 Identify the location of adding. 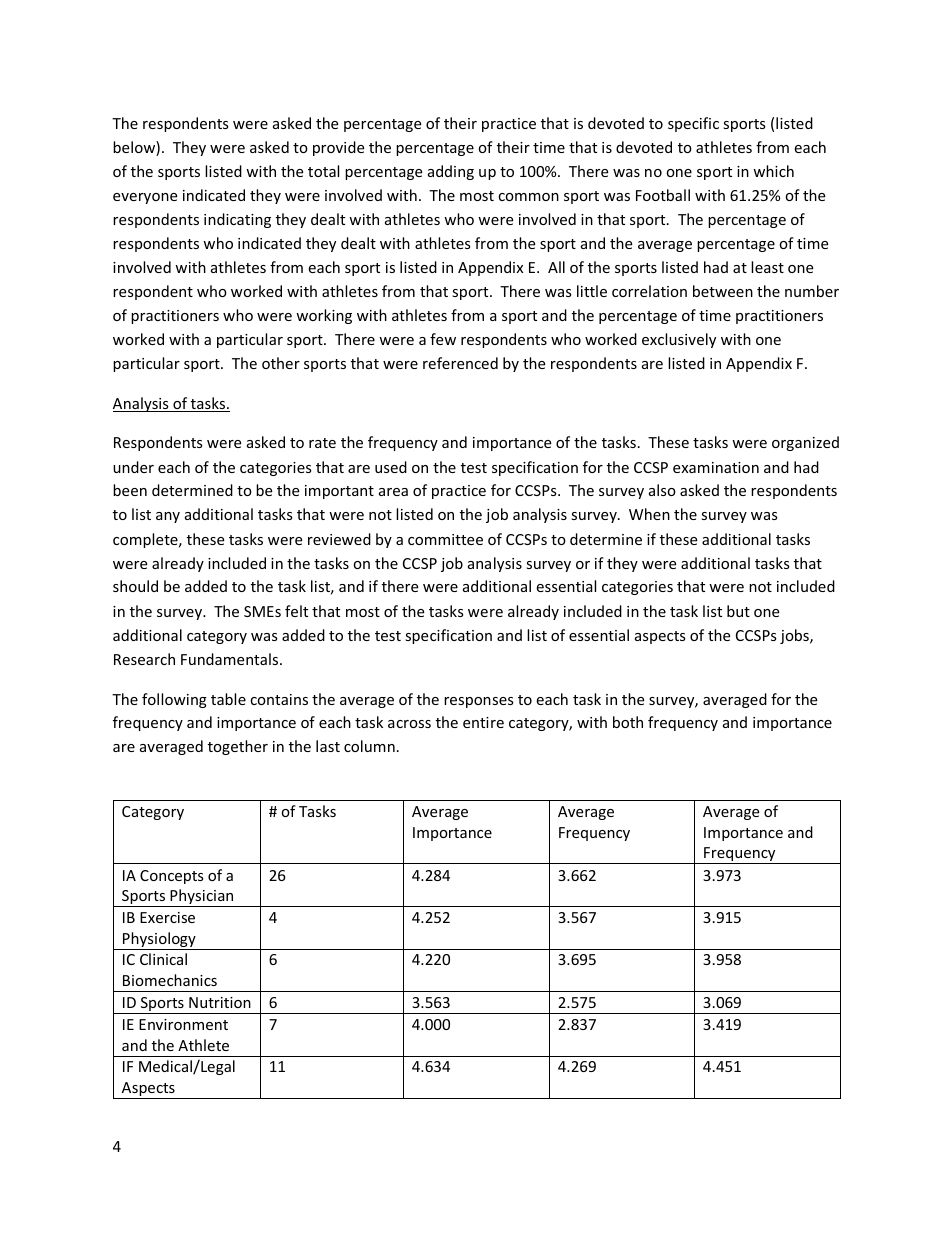
(451, 172).
